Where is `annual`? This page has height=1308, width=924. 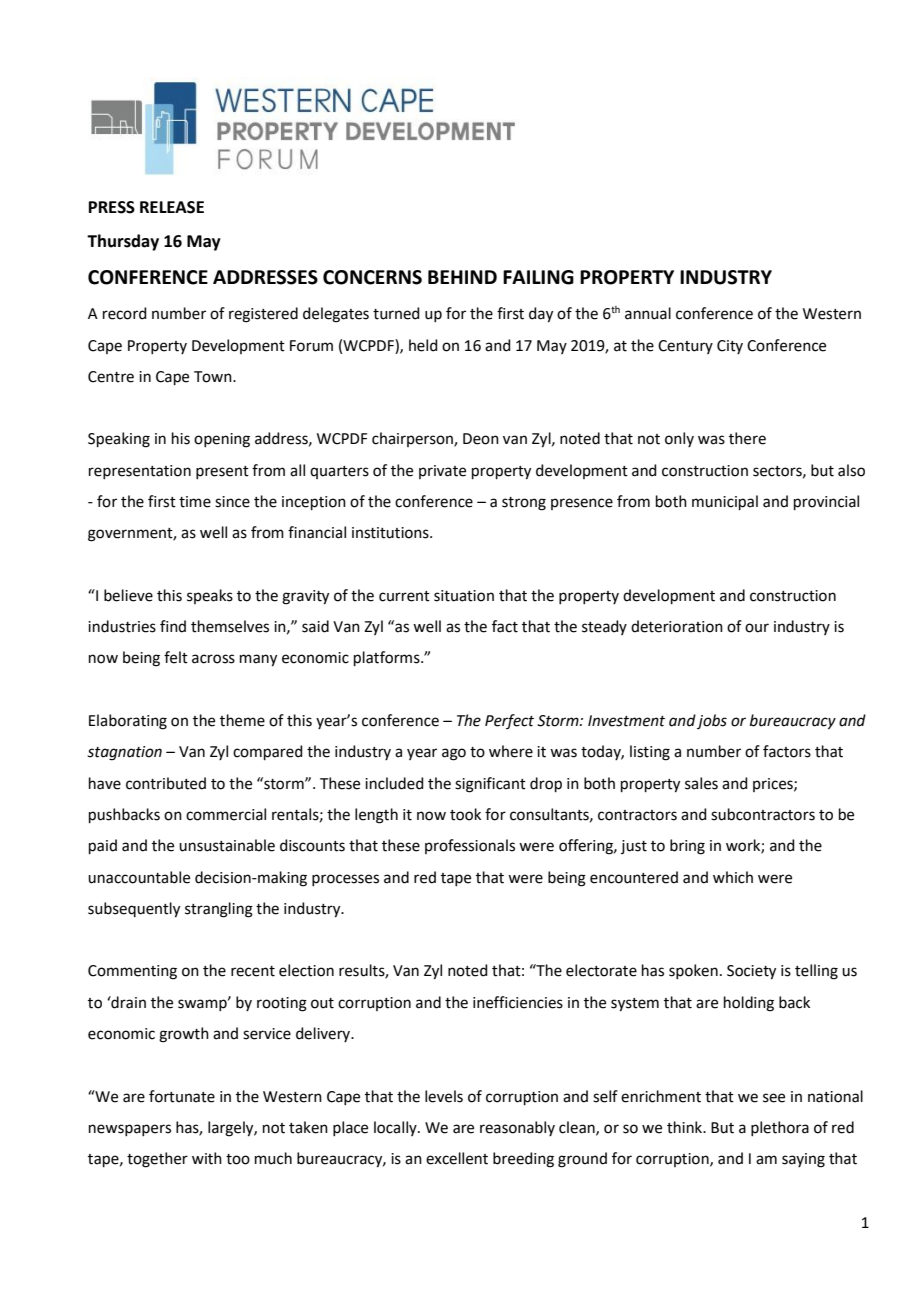 annual is located at coordinates (648, 313).
